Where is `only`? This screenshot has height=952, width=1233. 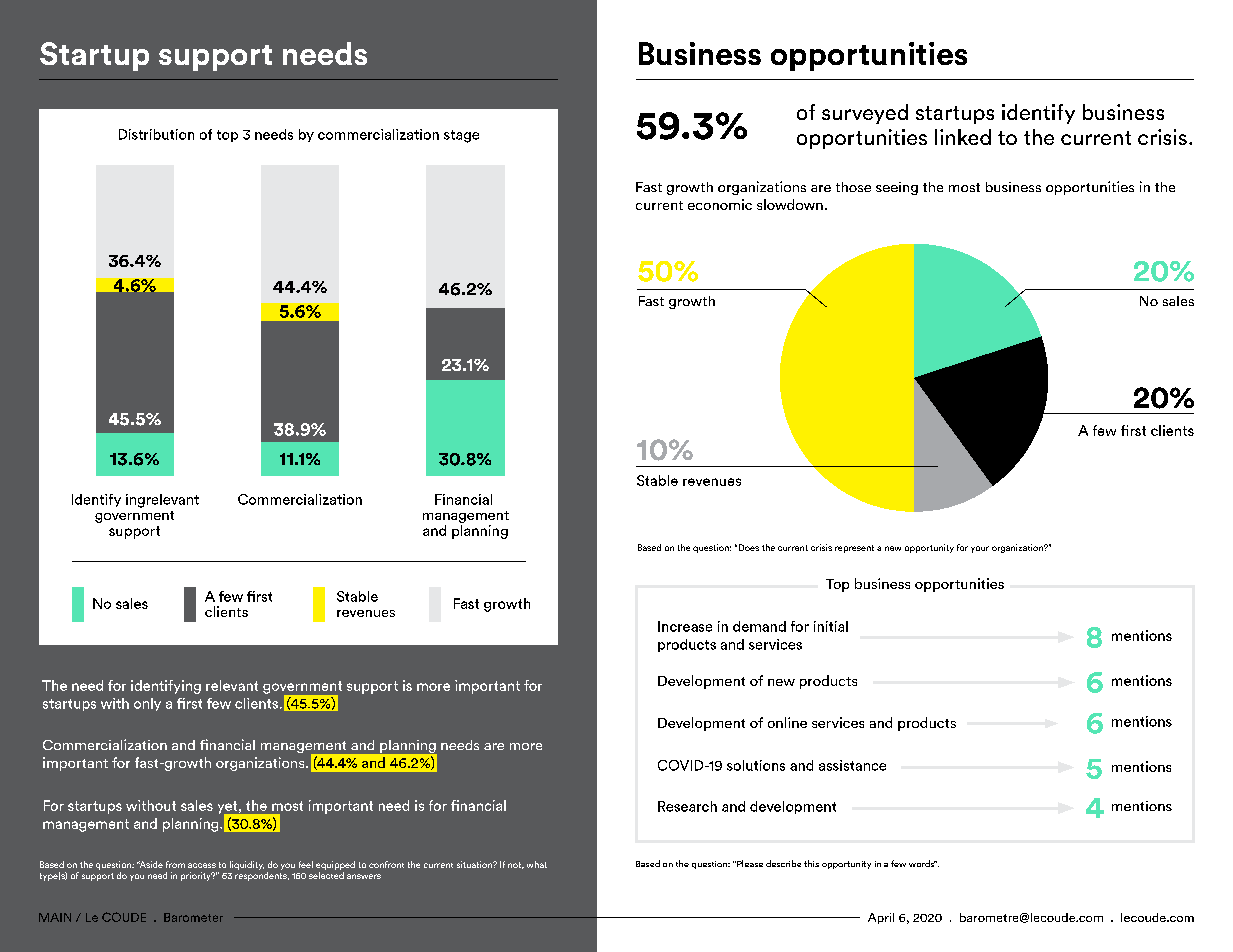
only is located at coordinates (147, 704).
